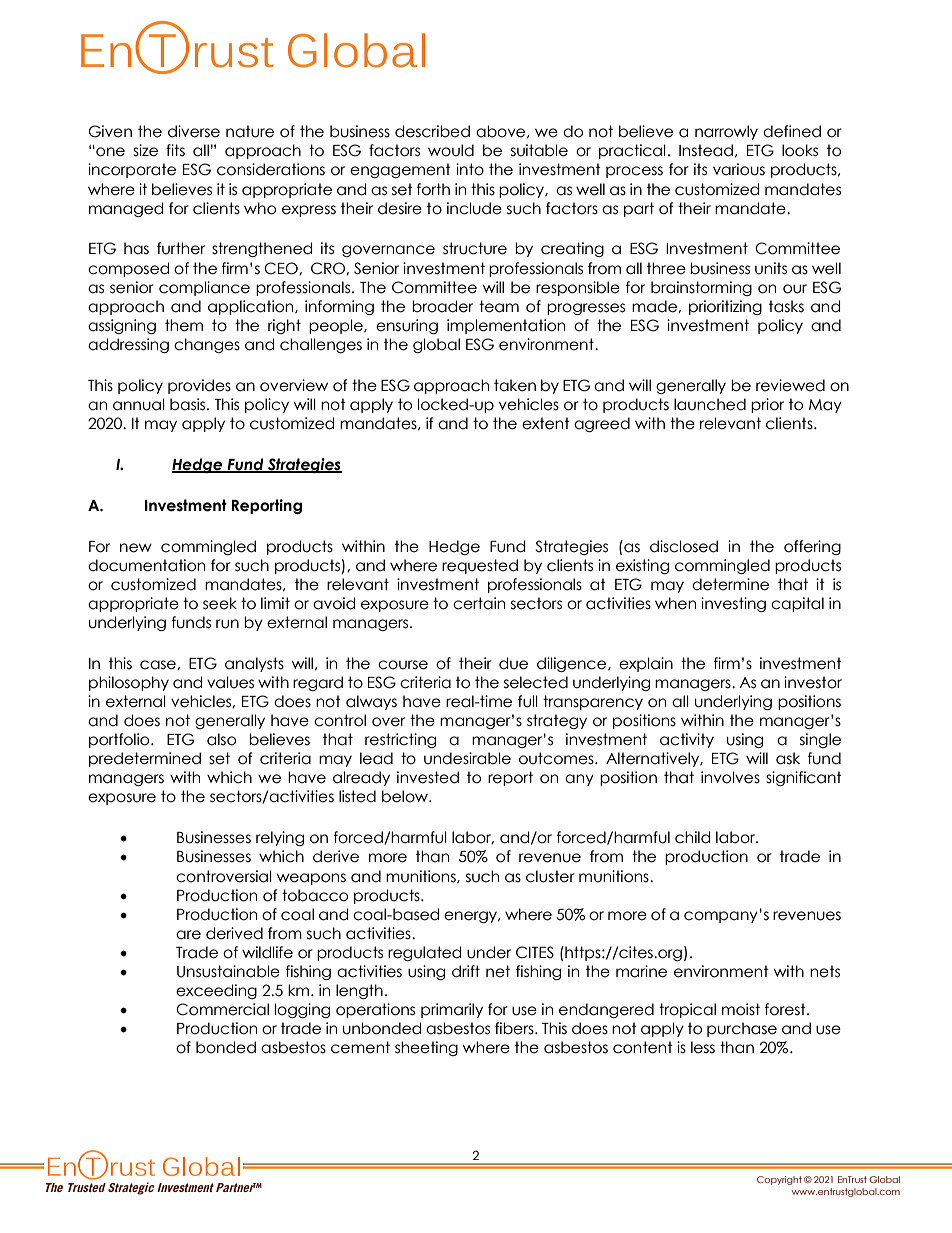  Describe the element at coordinates (222, 1009) in the image. I see `Commercial` at that location.
